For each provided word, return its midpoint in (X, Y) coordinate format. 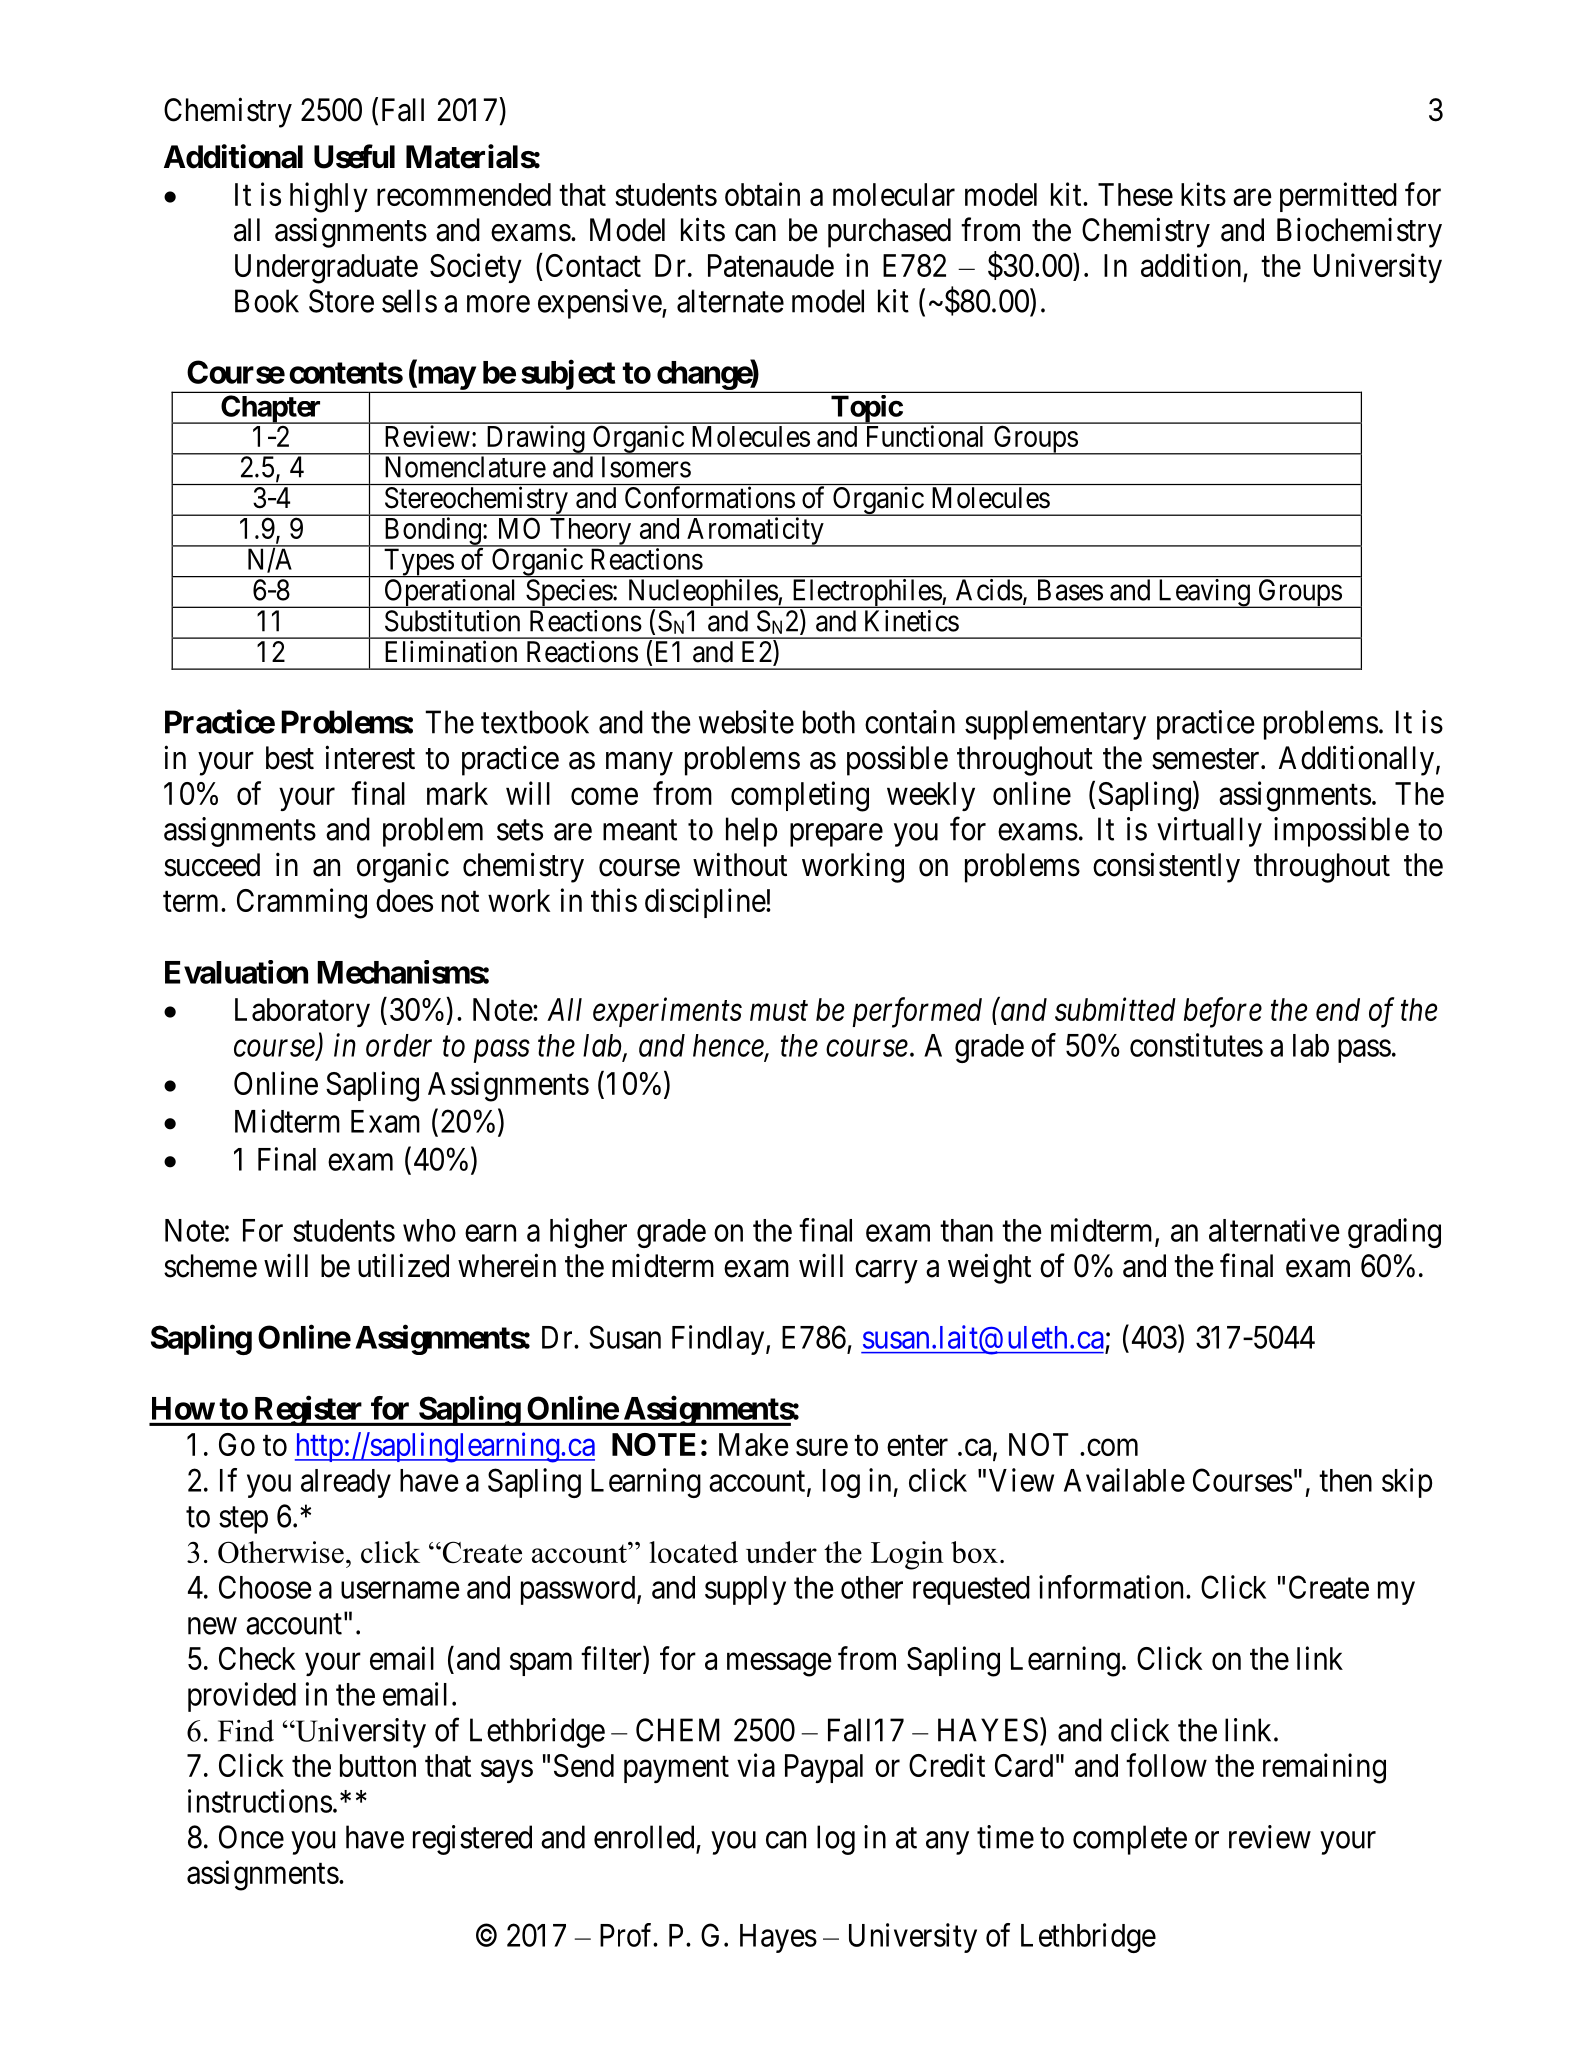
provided (242, 1697)
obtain (762, 194)
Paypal (824, 1768)
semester (1207, 759)
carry (886, 1272)
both (829, 722)
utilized (403, 1265)
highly (329, 197)
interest (370, 757)
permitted (1338, 197)
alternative (1274, 1230)
